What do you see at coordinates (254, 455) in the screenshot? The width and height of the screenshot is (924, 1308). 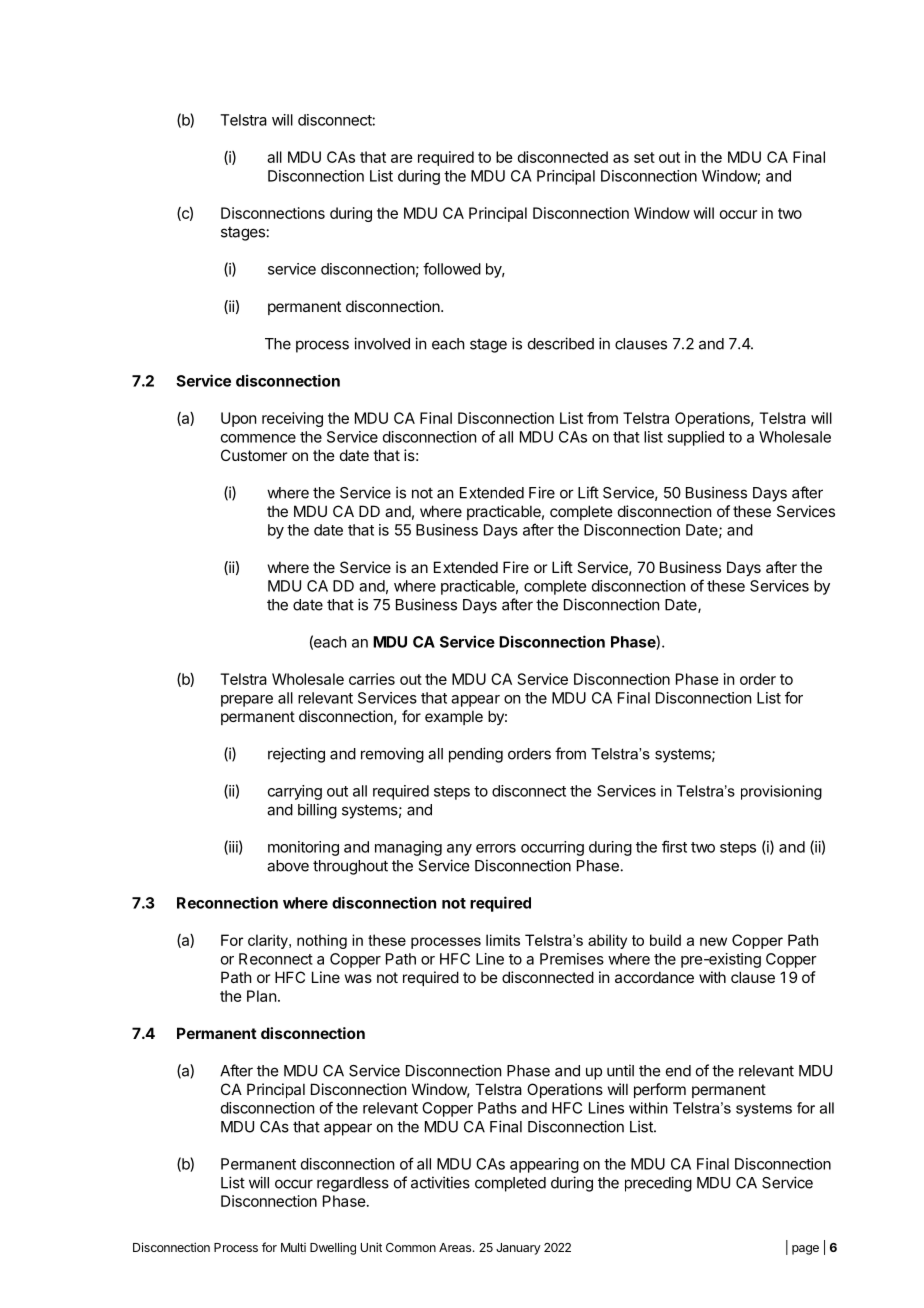 I see `Customer` at bounding box center [254, 455].
